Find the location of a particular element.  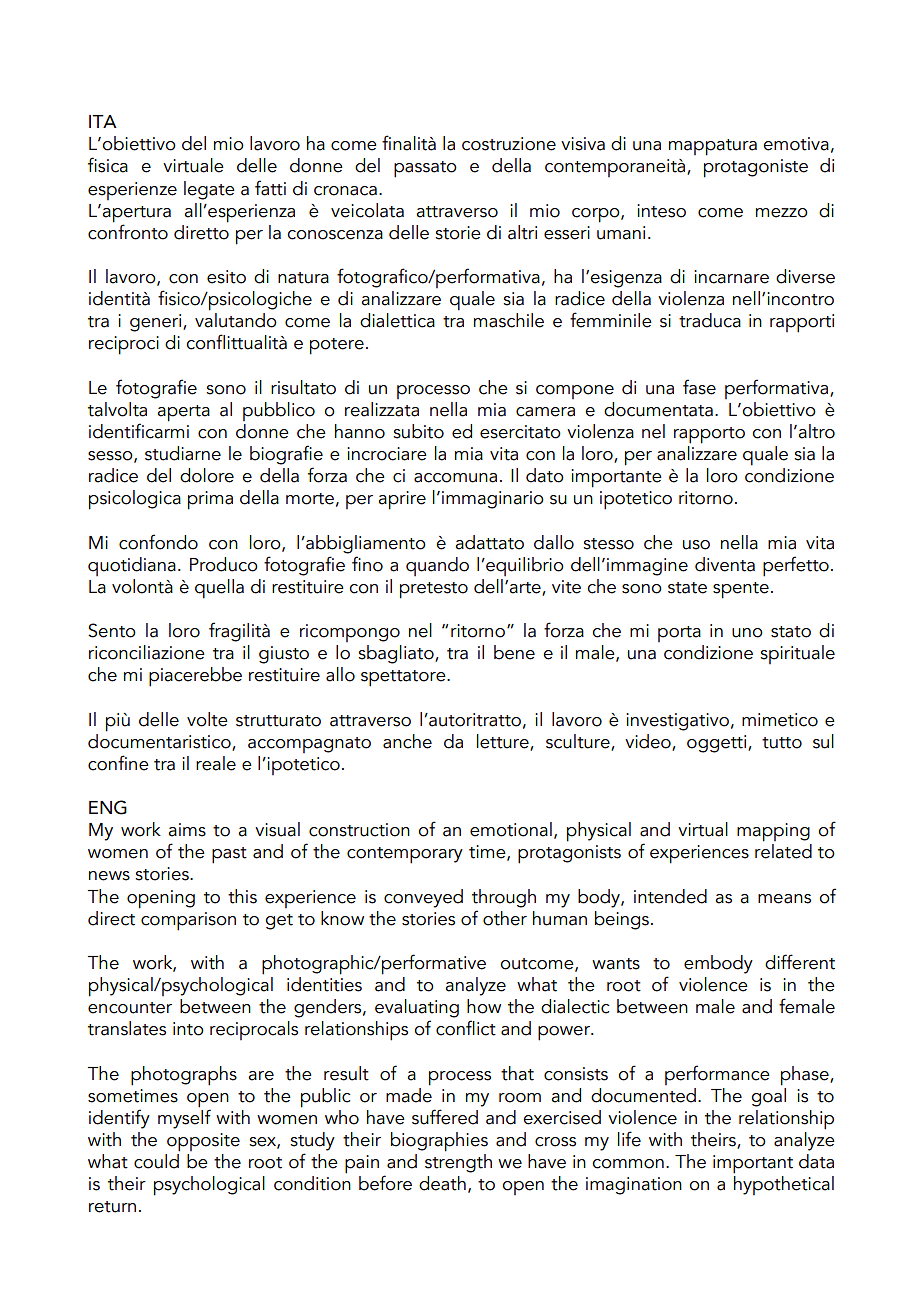

mezzo is located at coordinates (782, 213).
